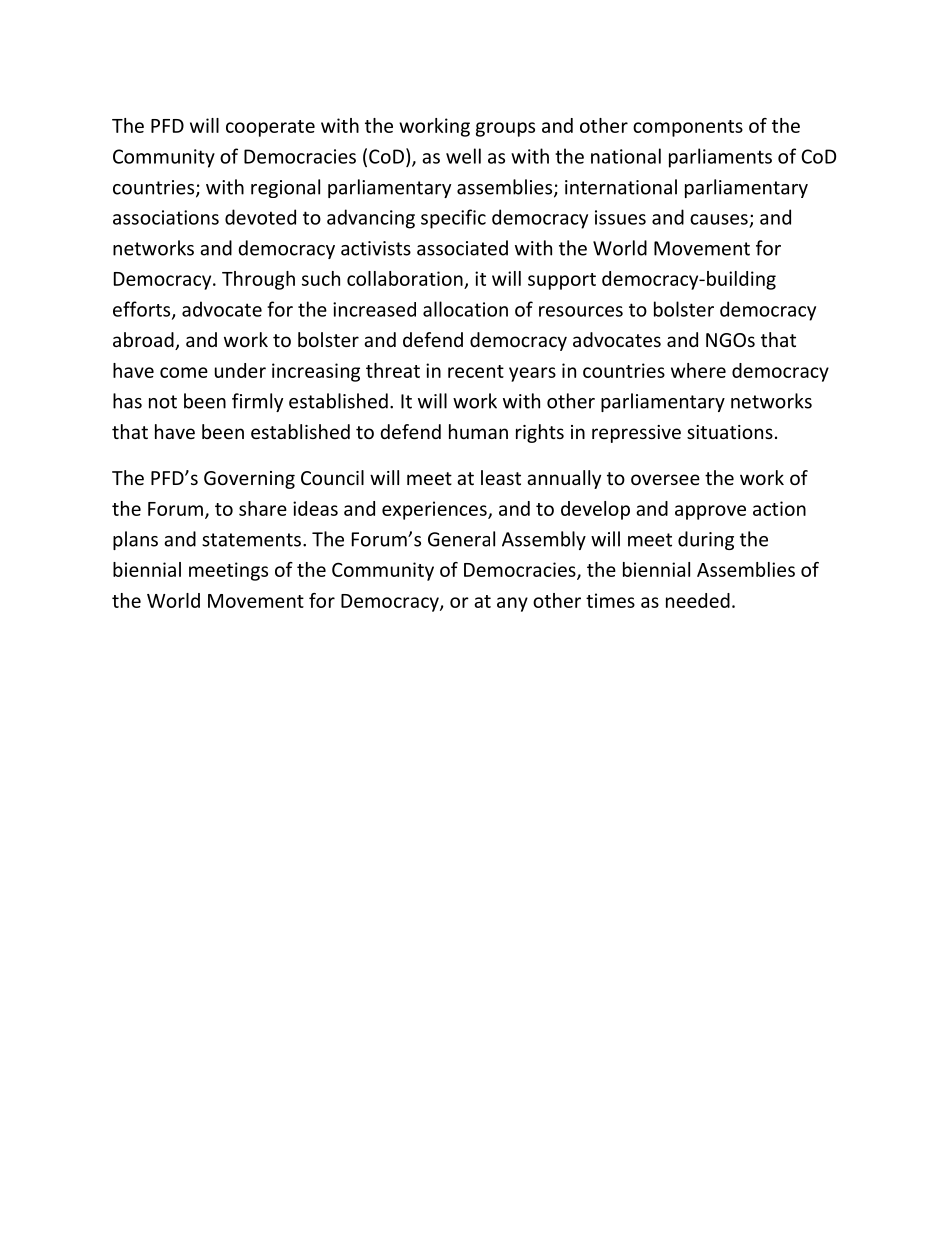  What do you see at coordinates (463, 156) in the screenshot?
I see `well` at bounding box center [463, 156].
